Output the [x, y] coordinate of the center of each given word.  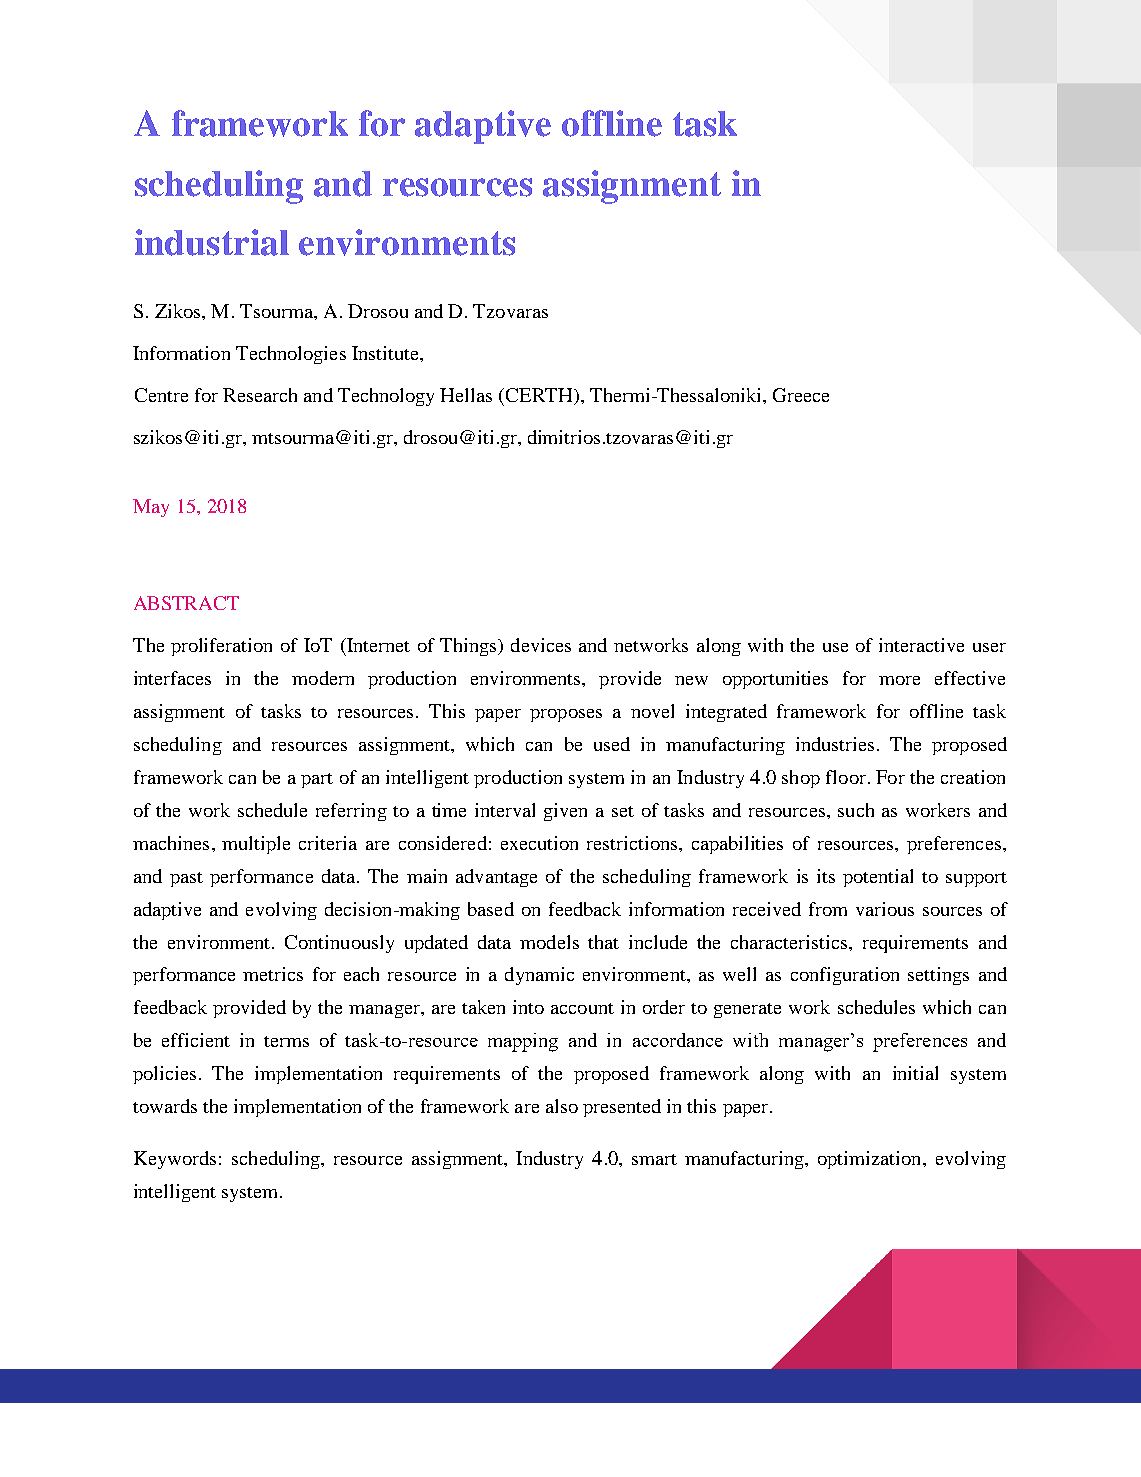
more [899, 680]
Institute [386, 353]
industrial [212, 242]
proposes [566, 715]
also [562, 1106]
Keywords [175, 1160]
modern [323, 678]
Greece [801, 395]
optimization [871, 1160]
